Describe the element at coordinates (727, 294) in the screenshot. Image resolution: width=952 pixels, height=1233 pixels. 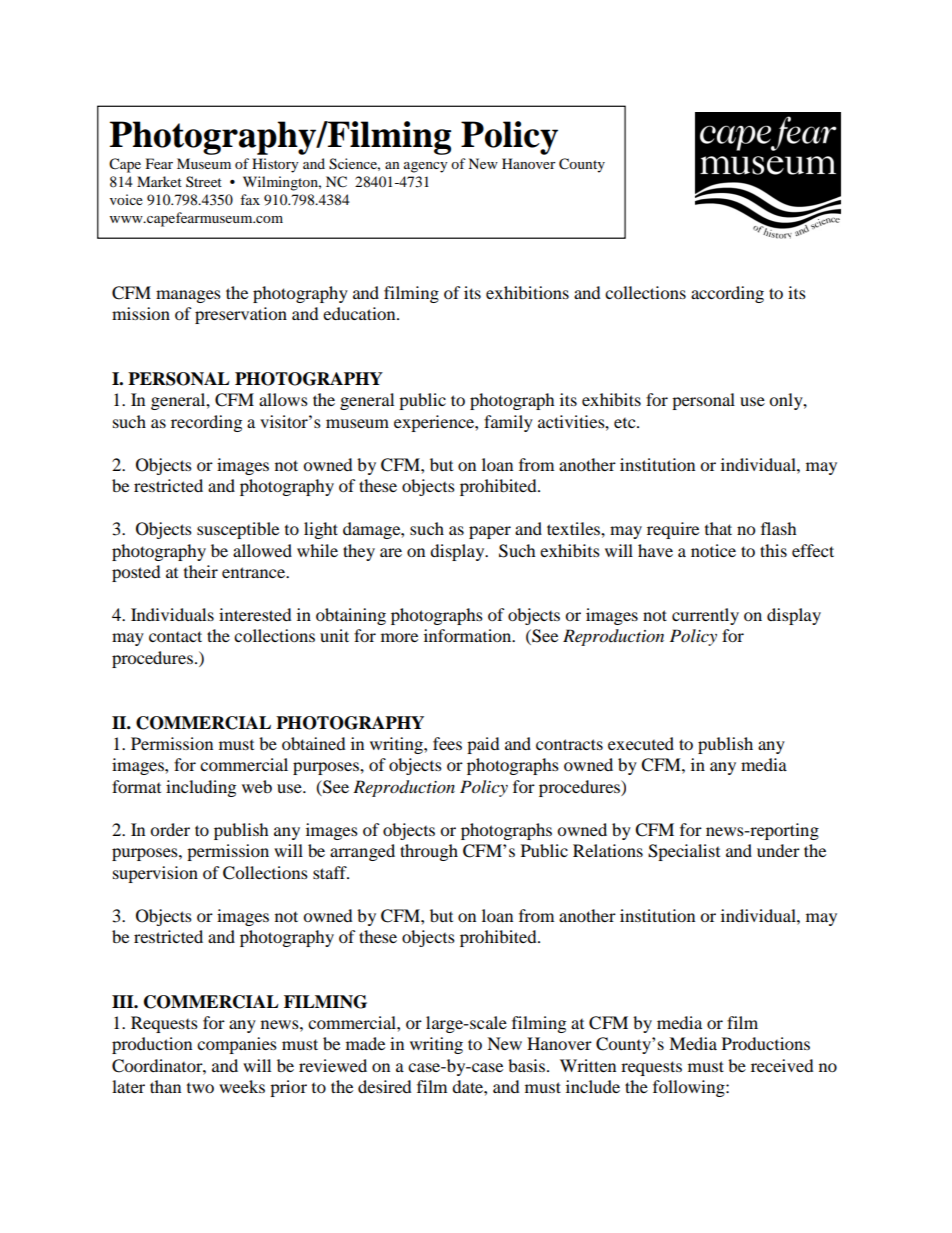
I see `according` at that location.
